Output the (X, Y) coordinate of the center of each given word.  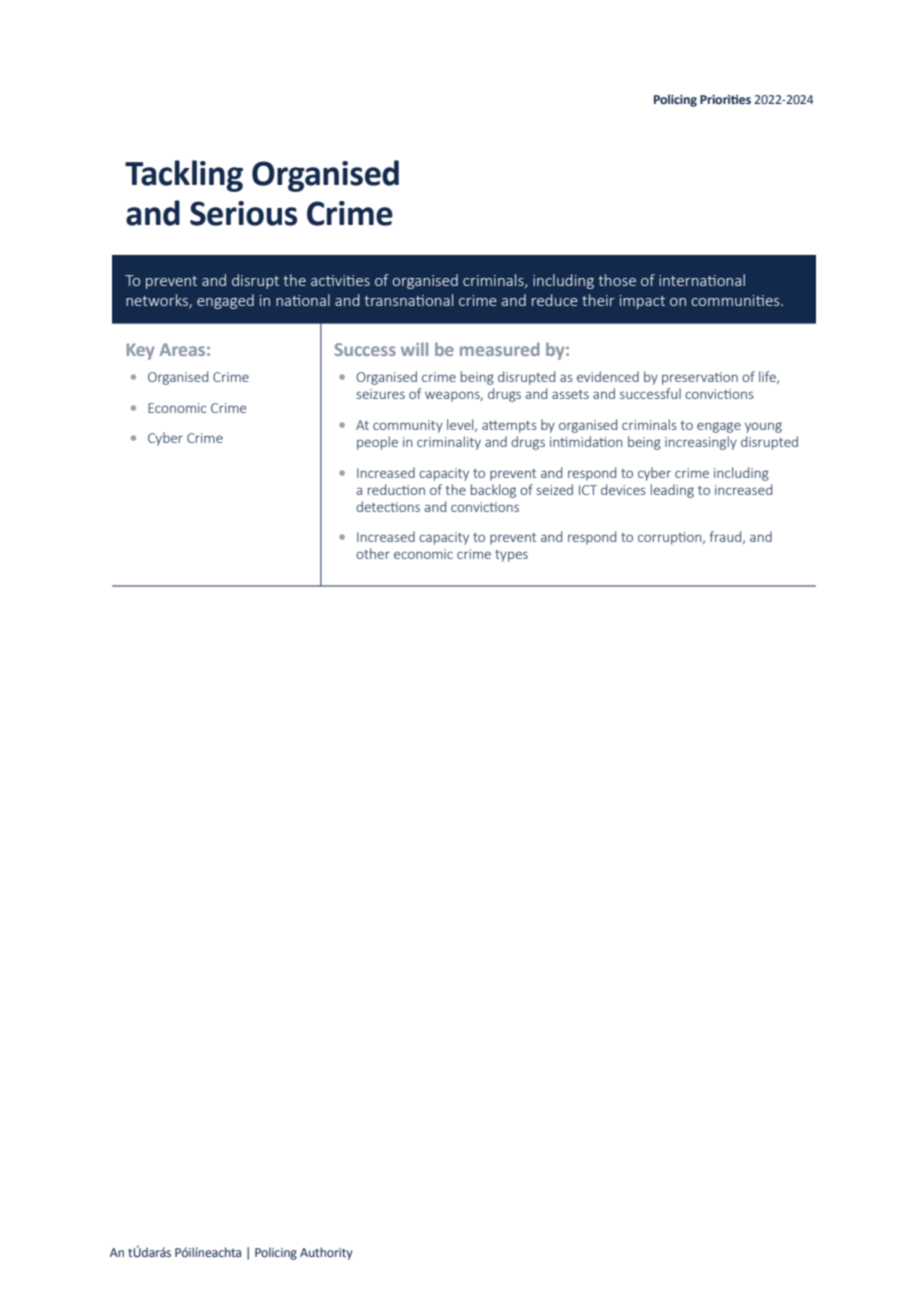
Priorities (725, 99)
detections (388, 506)
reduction (396, 489)
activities (340, 280)
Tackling (184, 176)
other (373, 553)
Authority (326, 1253)
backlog (493, 491)
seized (555, 489)
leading (672, 491)
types (511, 556)
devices (623, 489)
